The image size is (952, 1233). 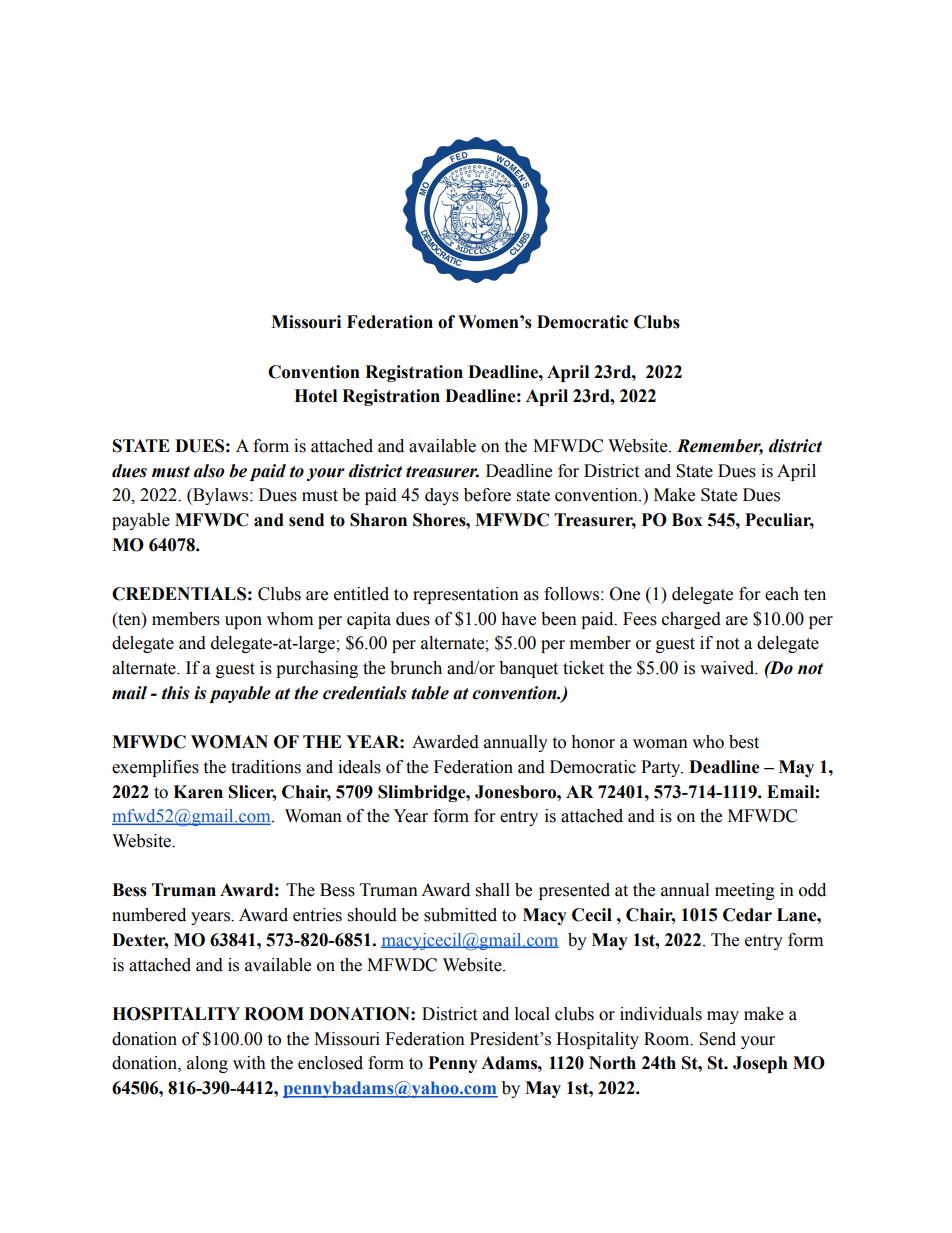 I want to click on local, so click(x=532, y=1014).
